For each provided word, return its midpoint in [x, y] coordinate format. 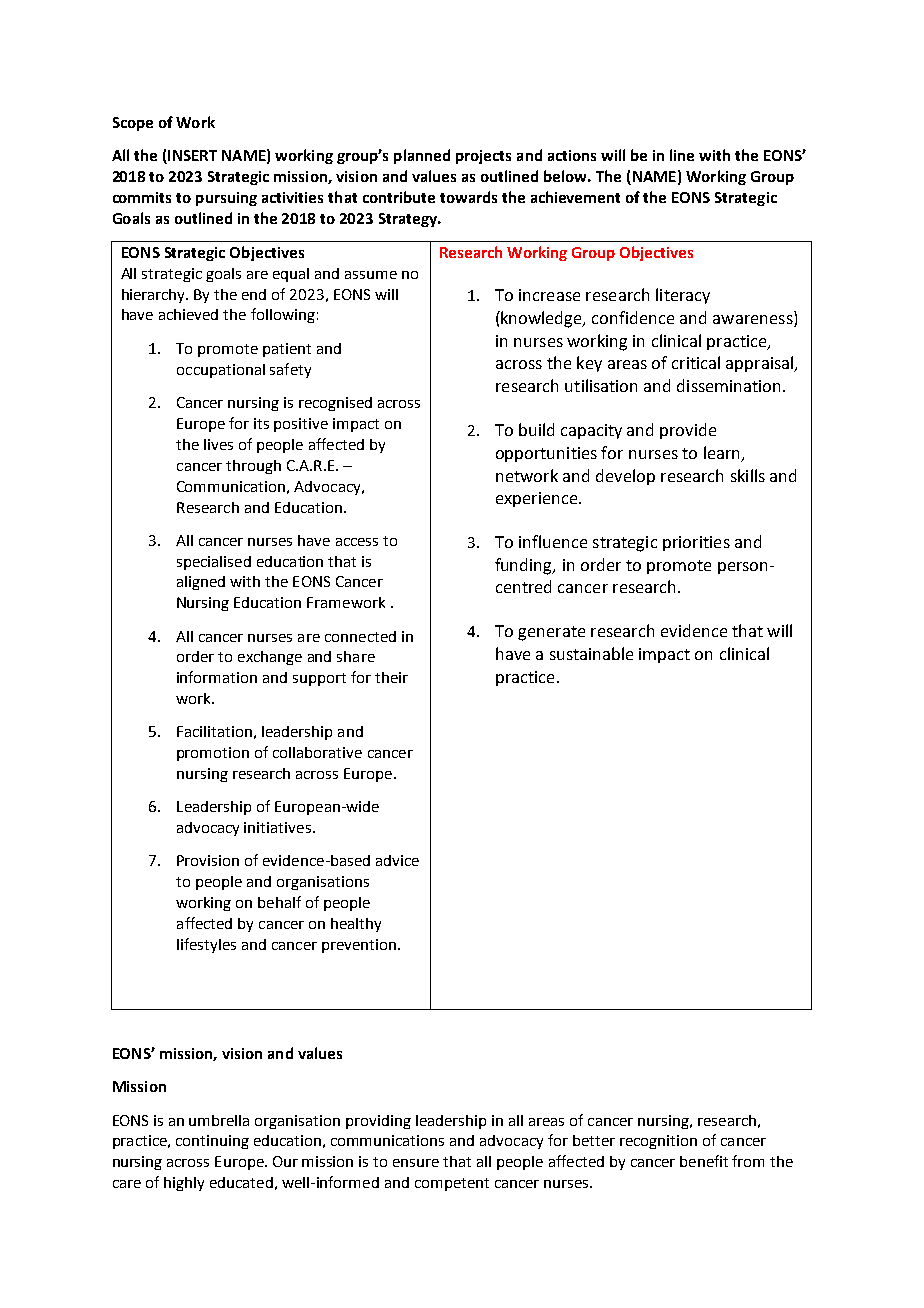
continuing [212, 1142]
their [391, 677]
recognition [658, 1142]
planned [422, 156]
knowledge [542, 319]
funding [525, 566]
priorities [696, 543]
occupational [221, 371]
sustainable [591, 653]
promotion [213, 754]
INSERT [191, 157]
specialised [214, 563]
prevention [359, 946]
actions [572, 155]
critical [696, 362]
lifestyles [206, 945]
